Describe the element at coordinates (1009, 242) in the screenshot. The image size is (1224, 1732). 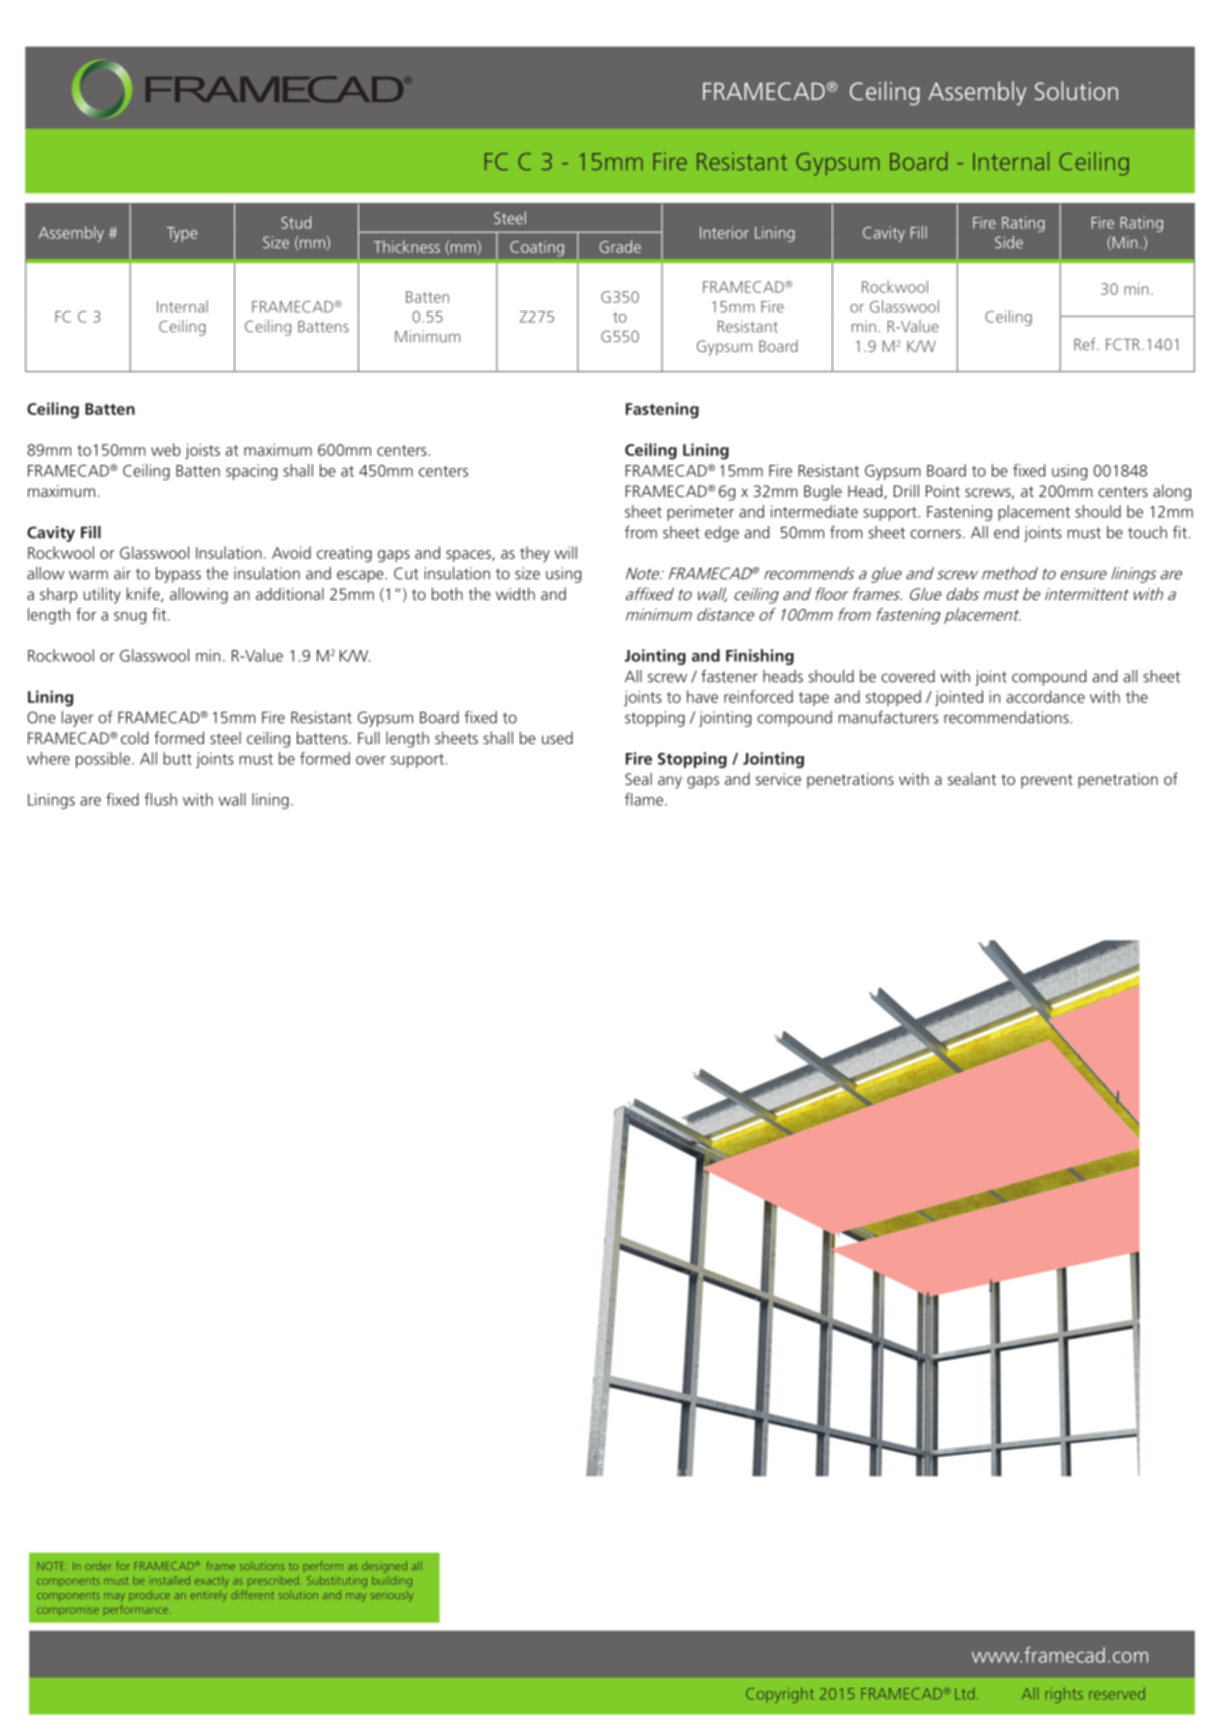
I see `Side` at that location.
